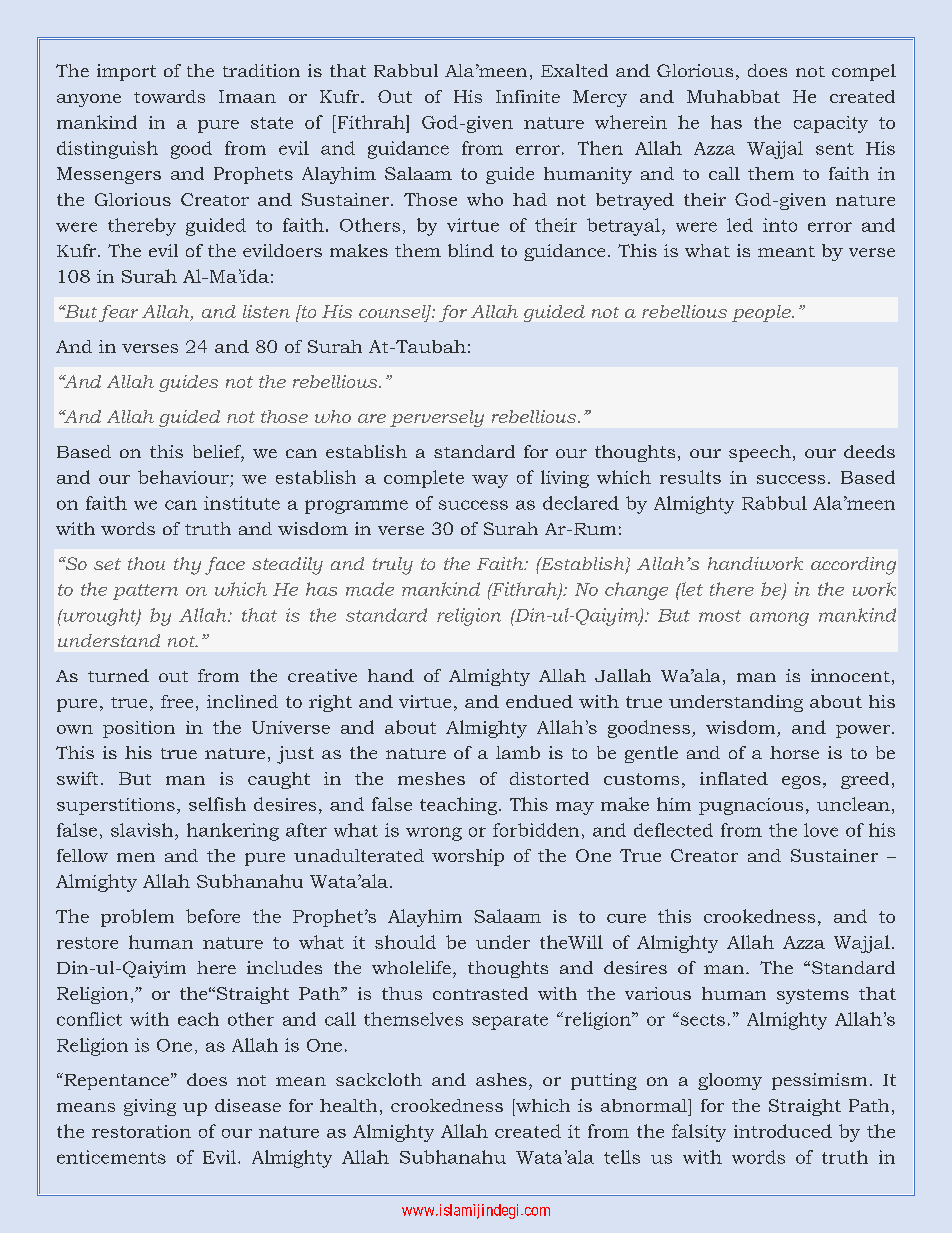 The image size is (952, 1233). What do you see at coordinates (831, 124) in the document?
I see `capacity` at bounding box center [831, 124].
